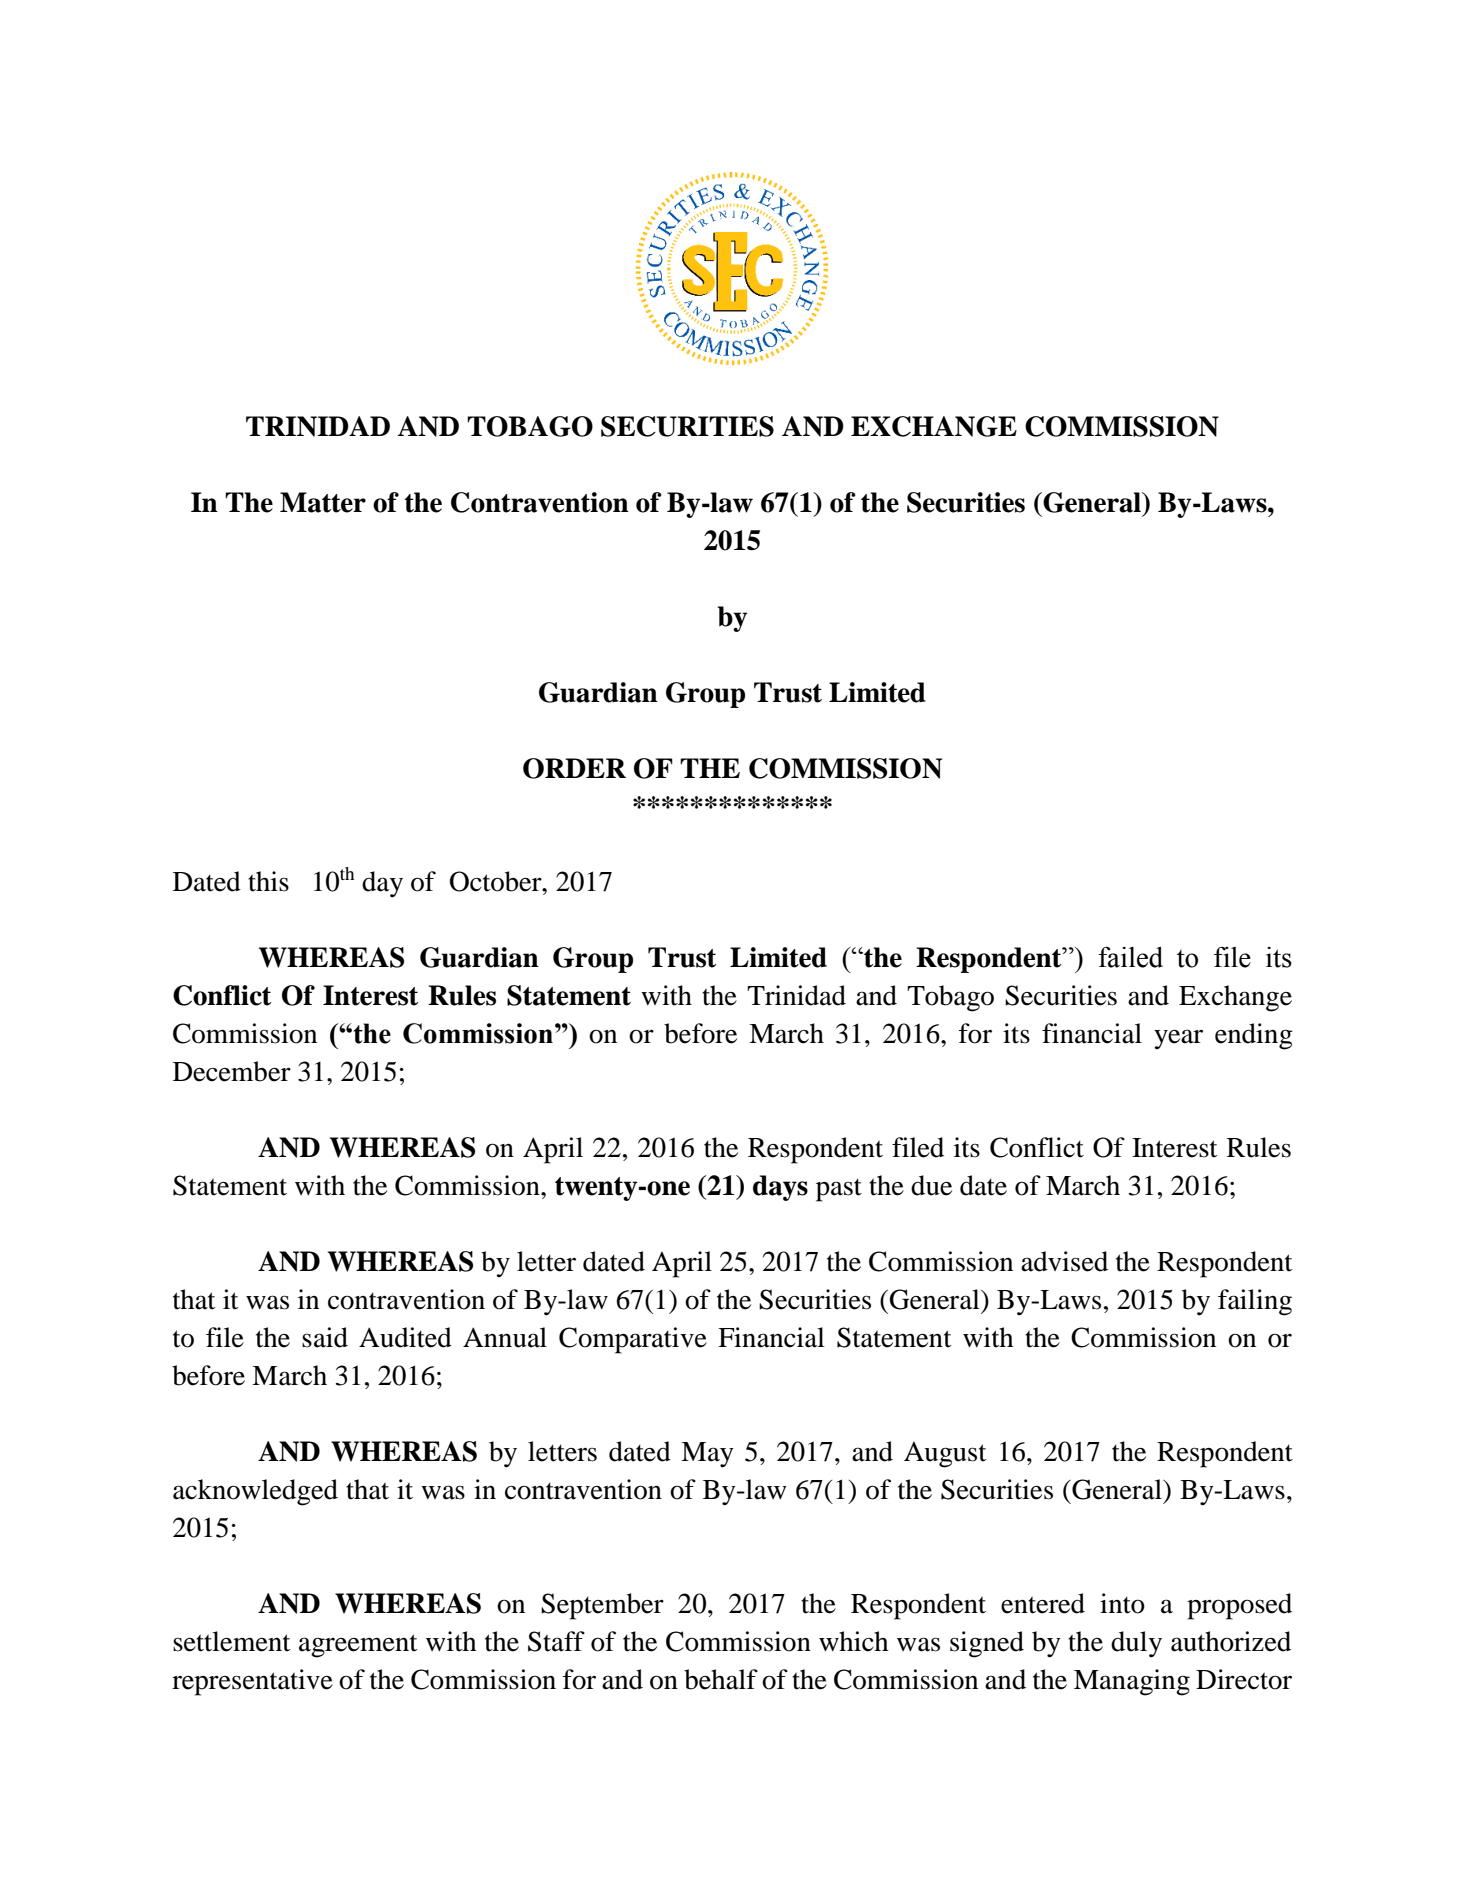 Image resolution: width=1465 pixels, height=1896 pixels. I want to click on year, so click(1178, 1039).
